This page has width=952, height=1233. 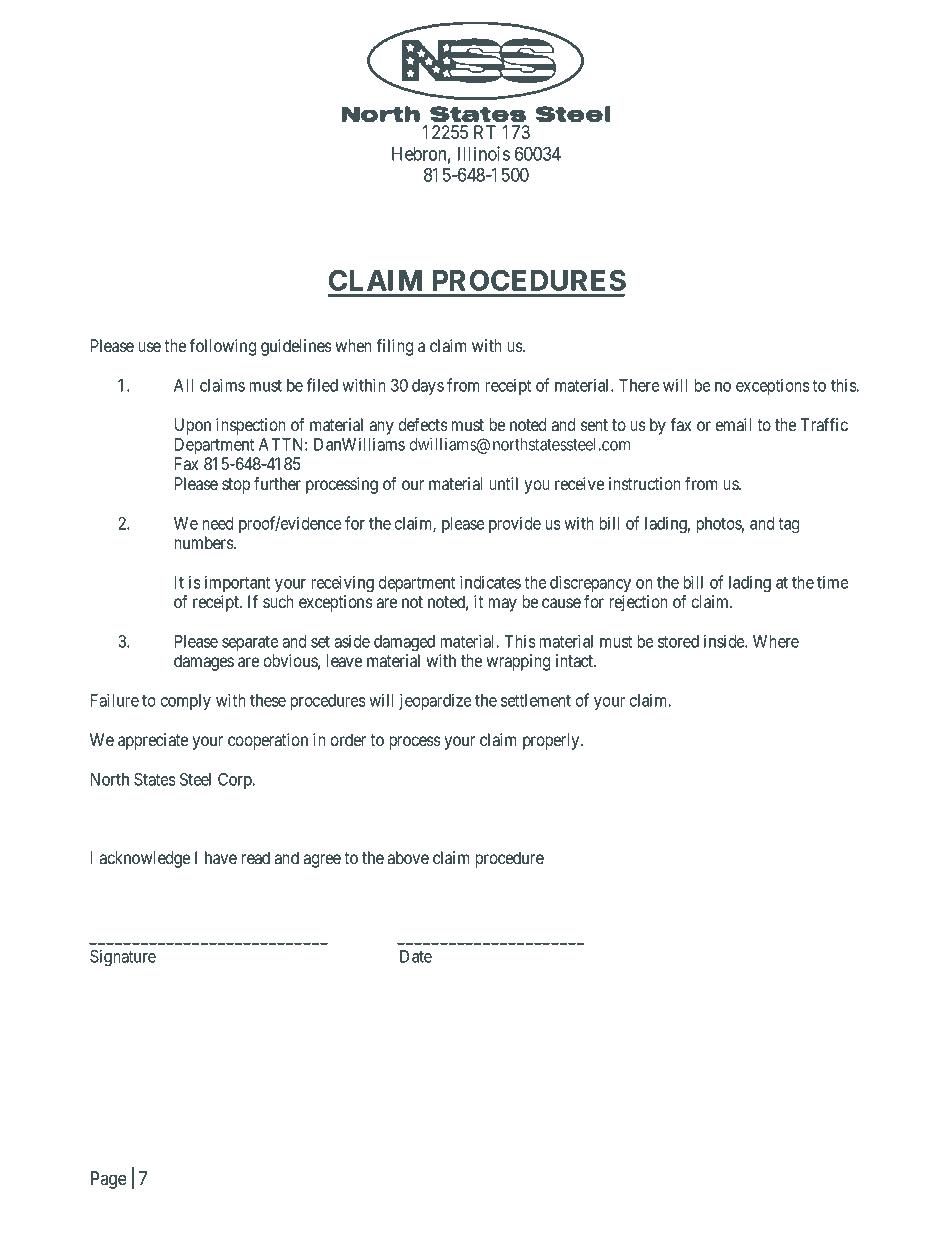 What do you see at coordinates (518, 662) in the page?
I see `wrapping` at bounding box center [518, 662].
